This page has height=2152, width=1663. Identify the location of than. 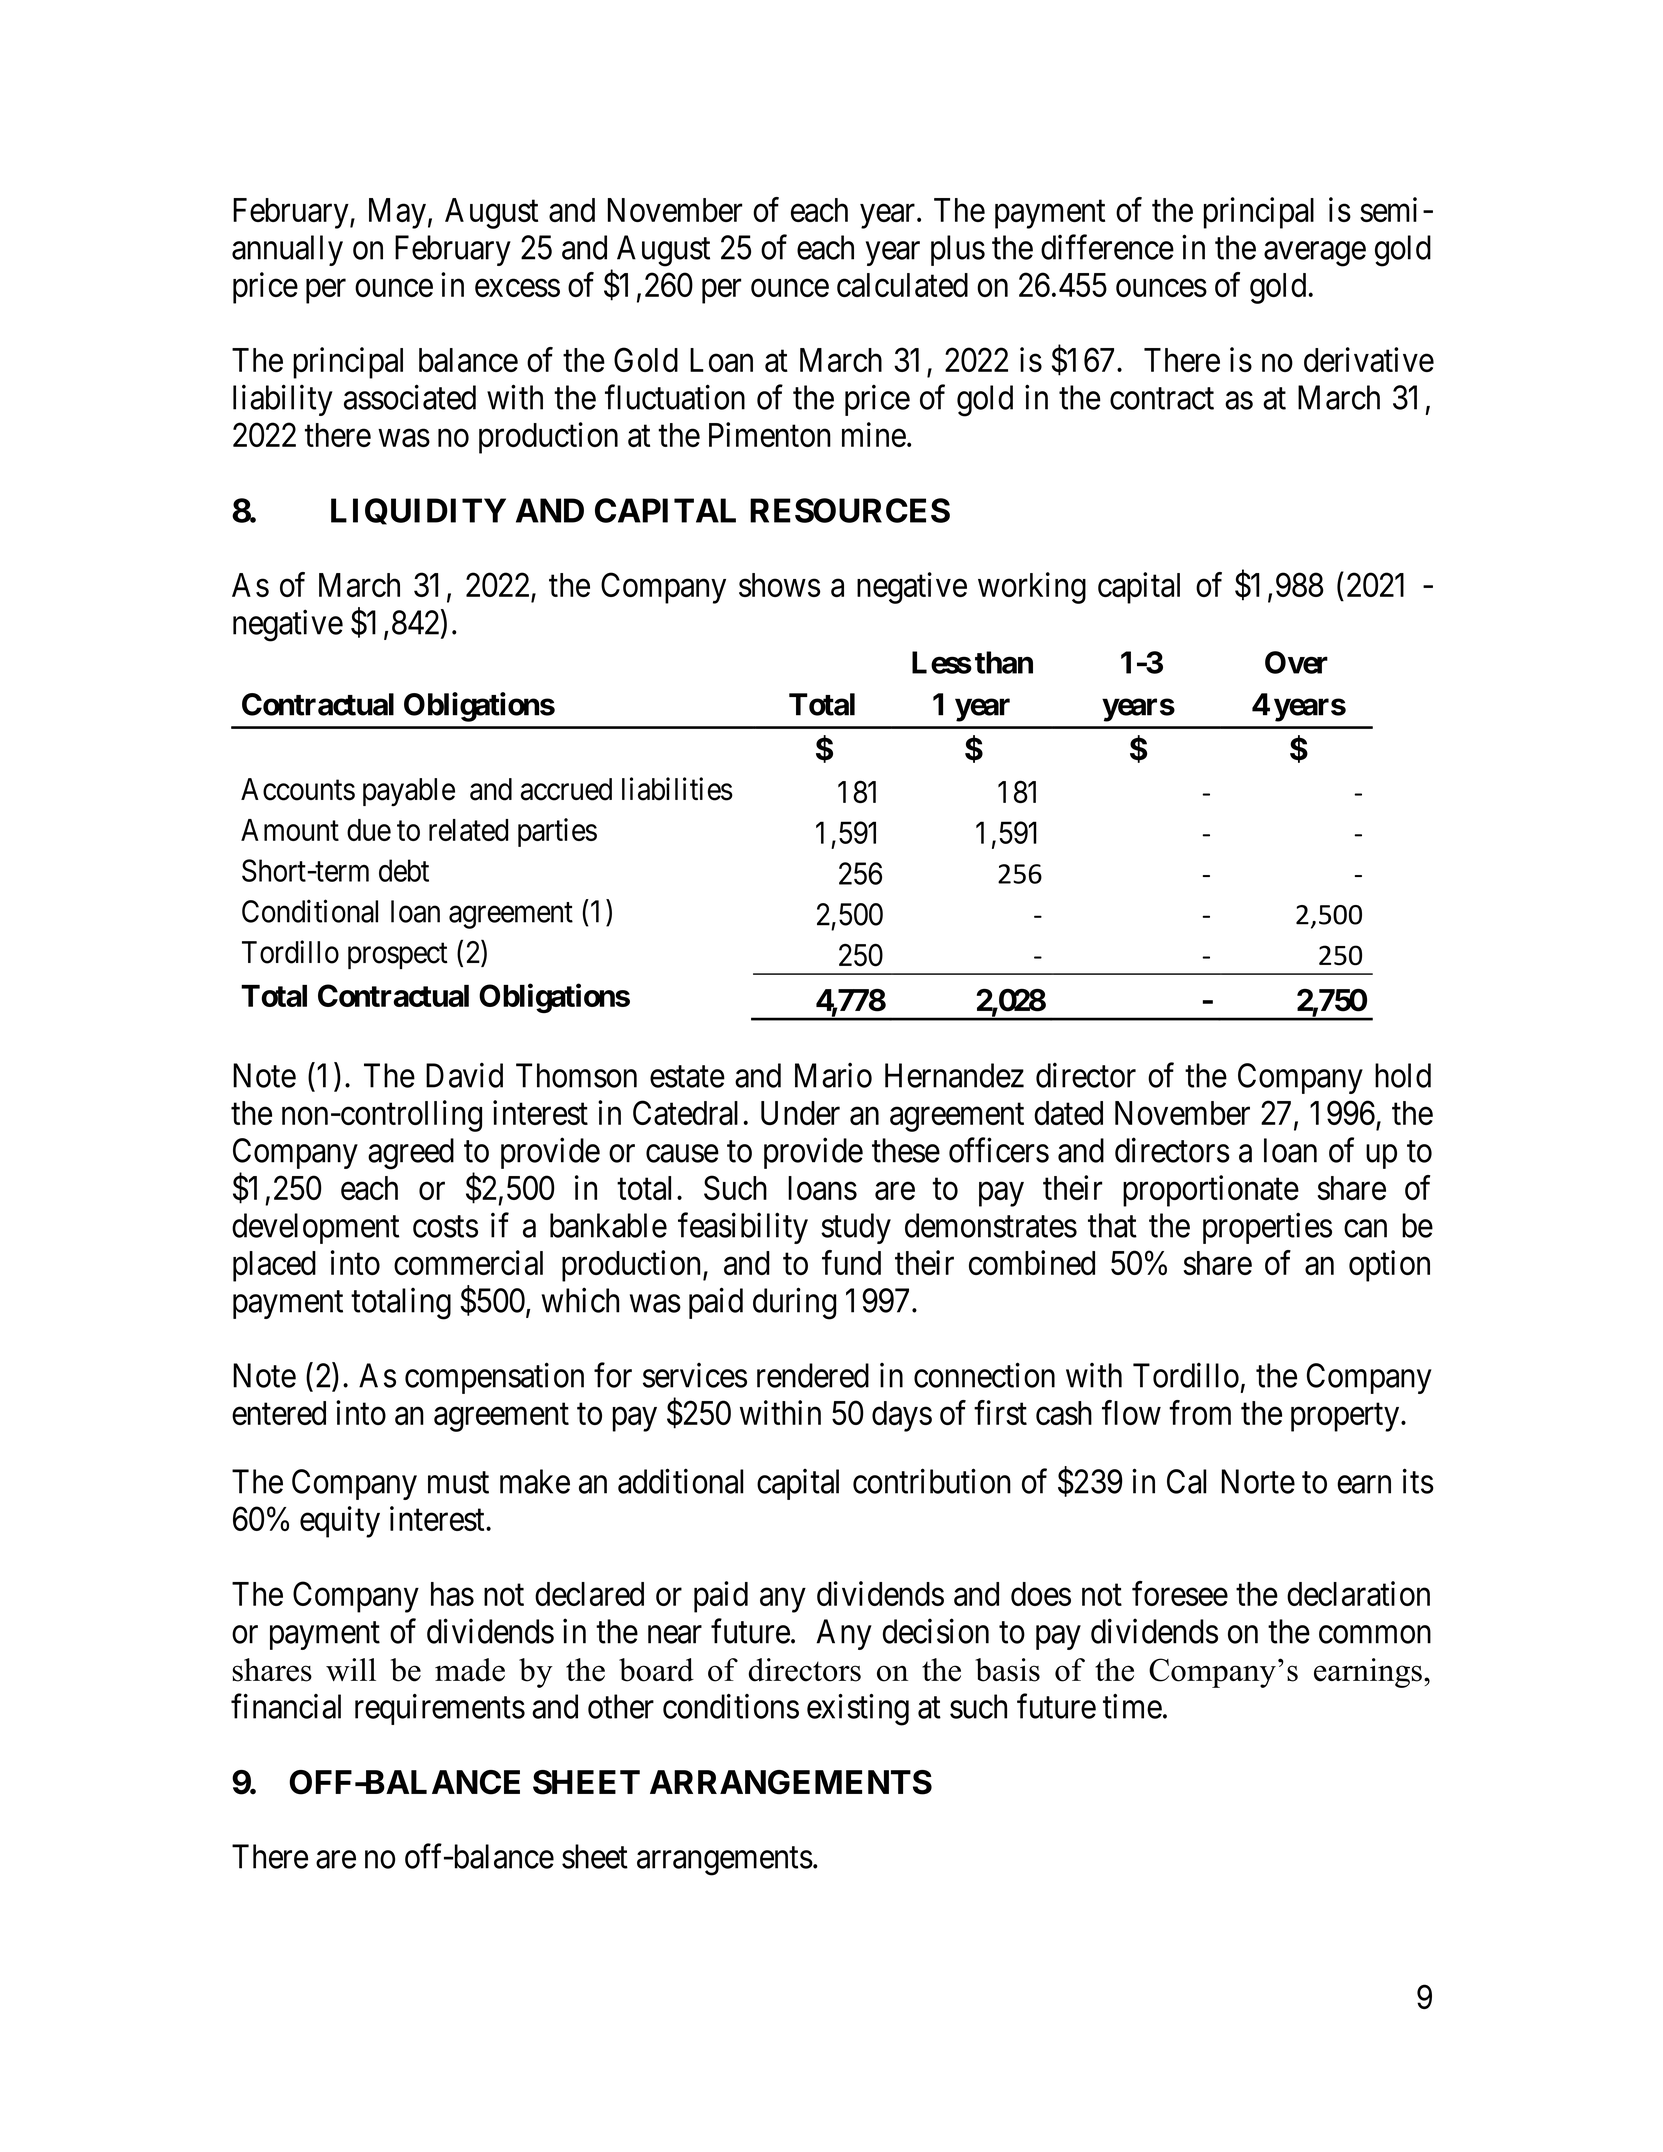
(1004, 662).
